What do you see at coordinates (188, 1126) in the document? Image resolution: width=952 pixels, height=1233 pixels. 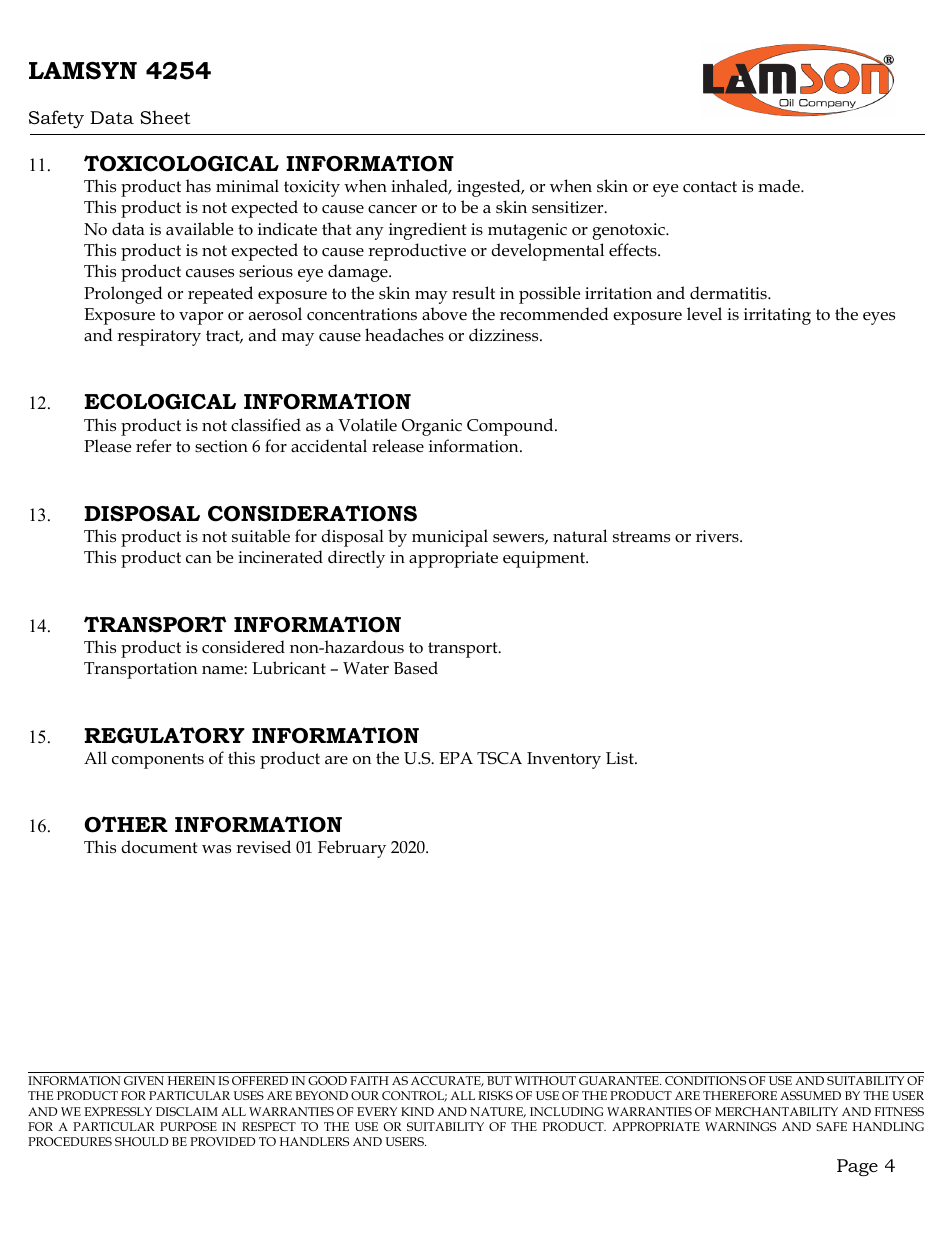 I see `PURPOSE` at bounding box center [188, 1126].
